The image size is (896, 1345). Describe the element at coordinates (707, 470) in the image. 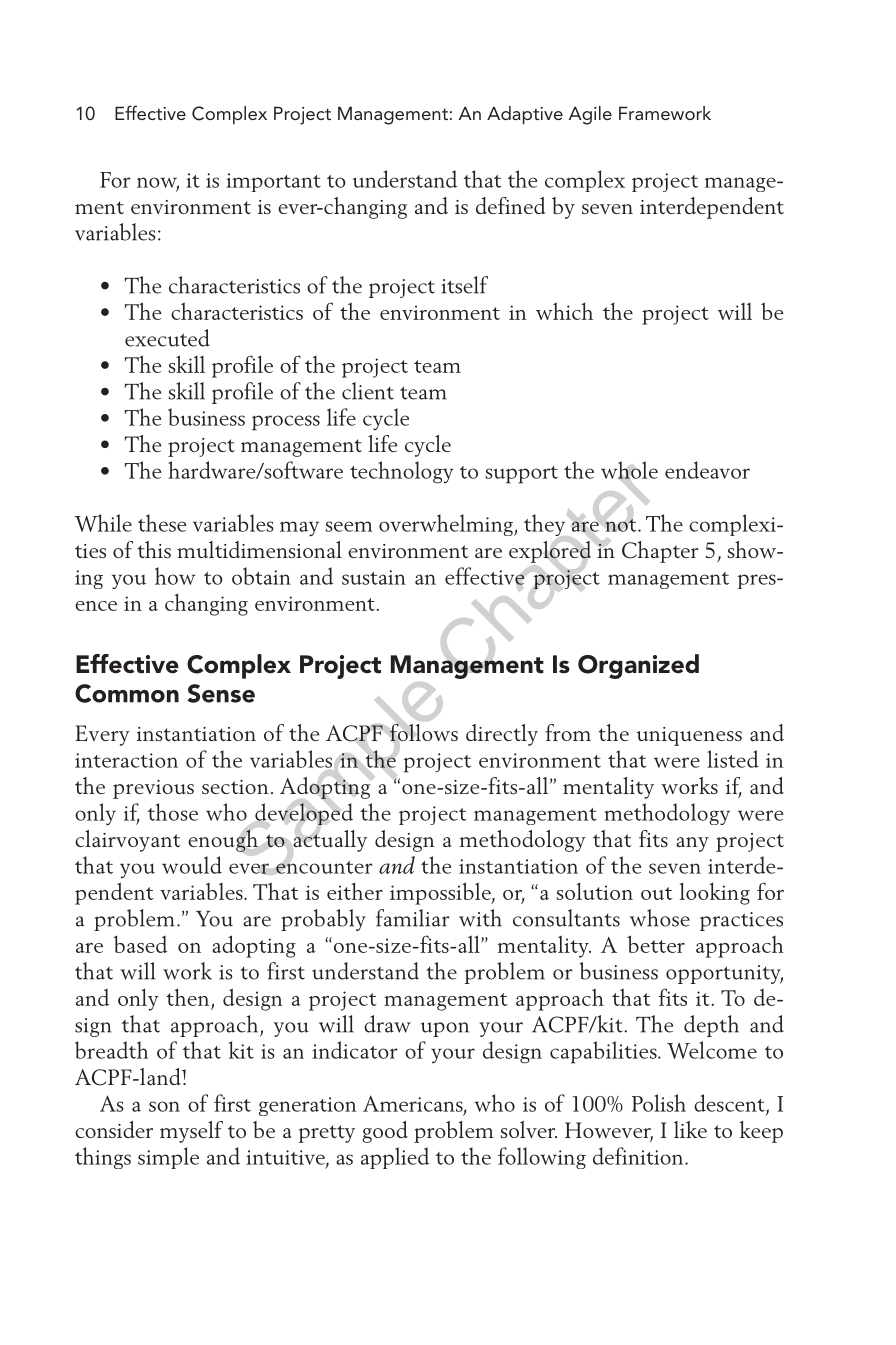

I see `endeavor` at that location.
